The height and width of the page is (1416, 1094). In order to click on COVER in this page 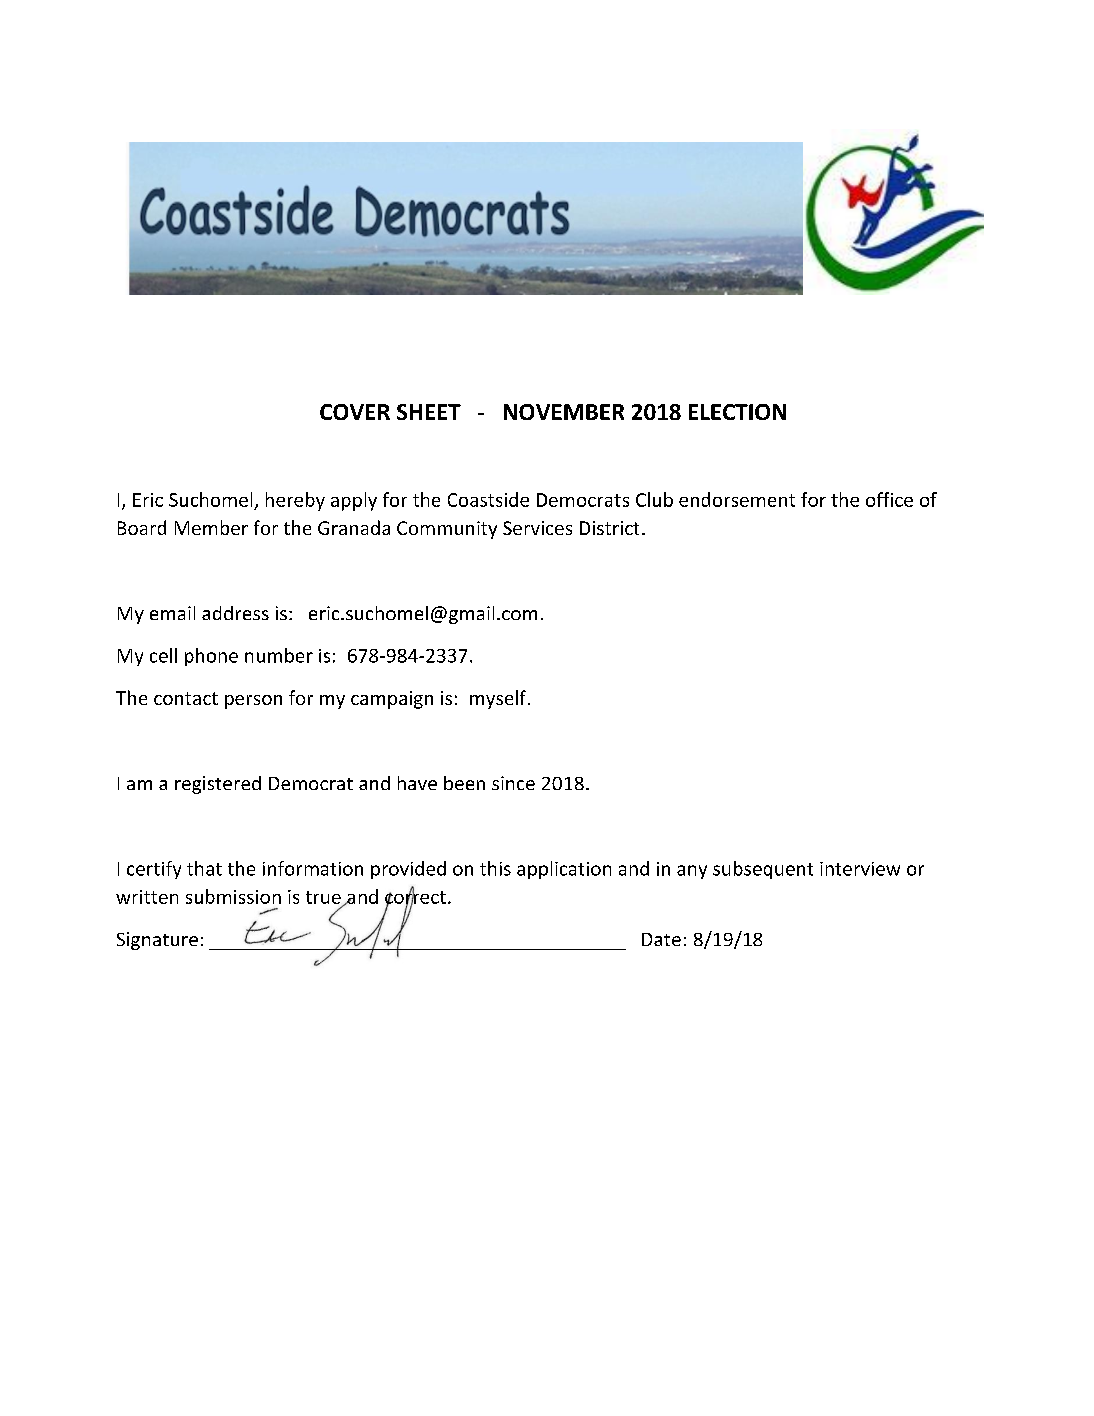, I will do `click(355, 412)`.
